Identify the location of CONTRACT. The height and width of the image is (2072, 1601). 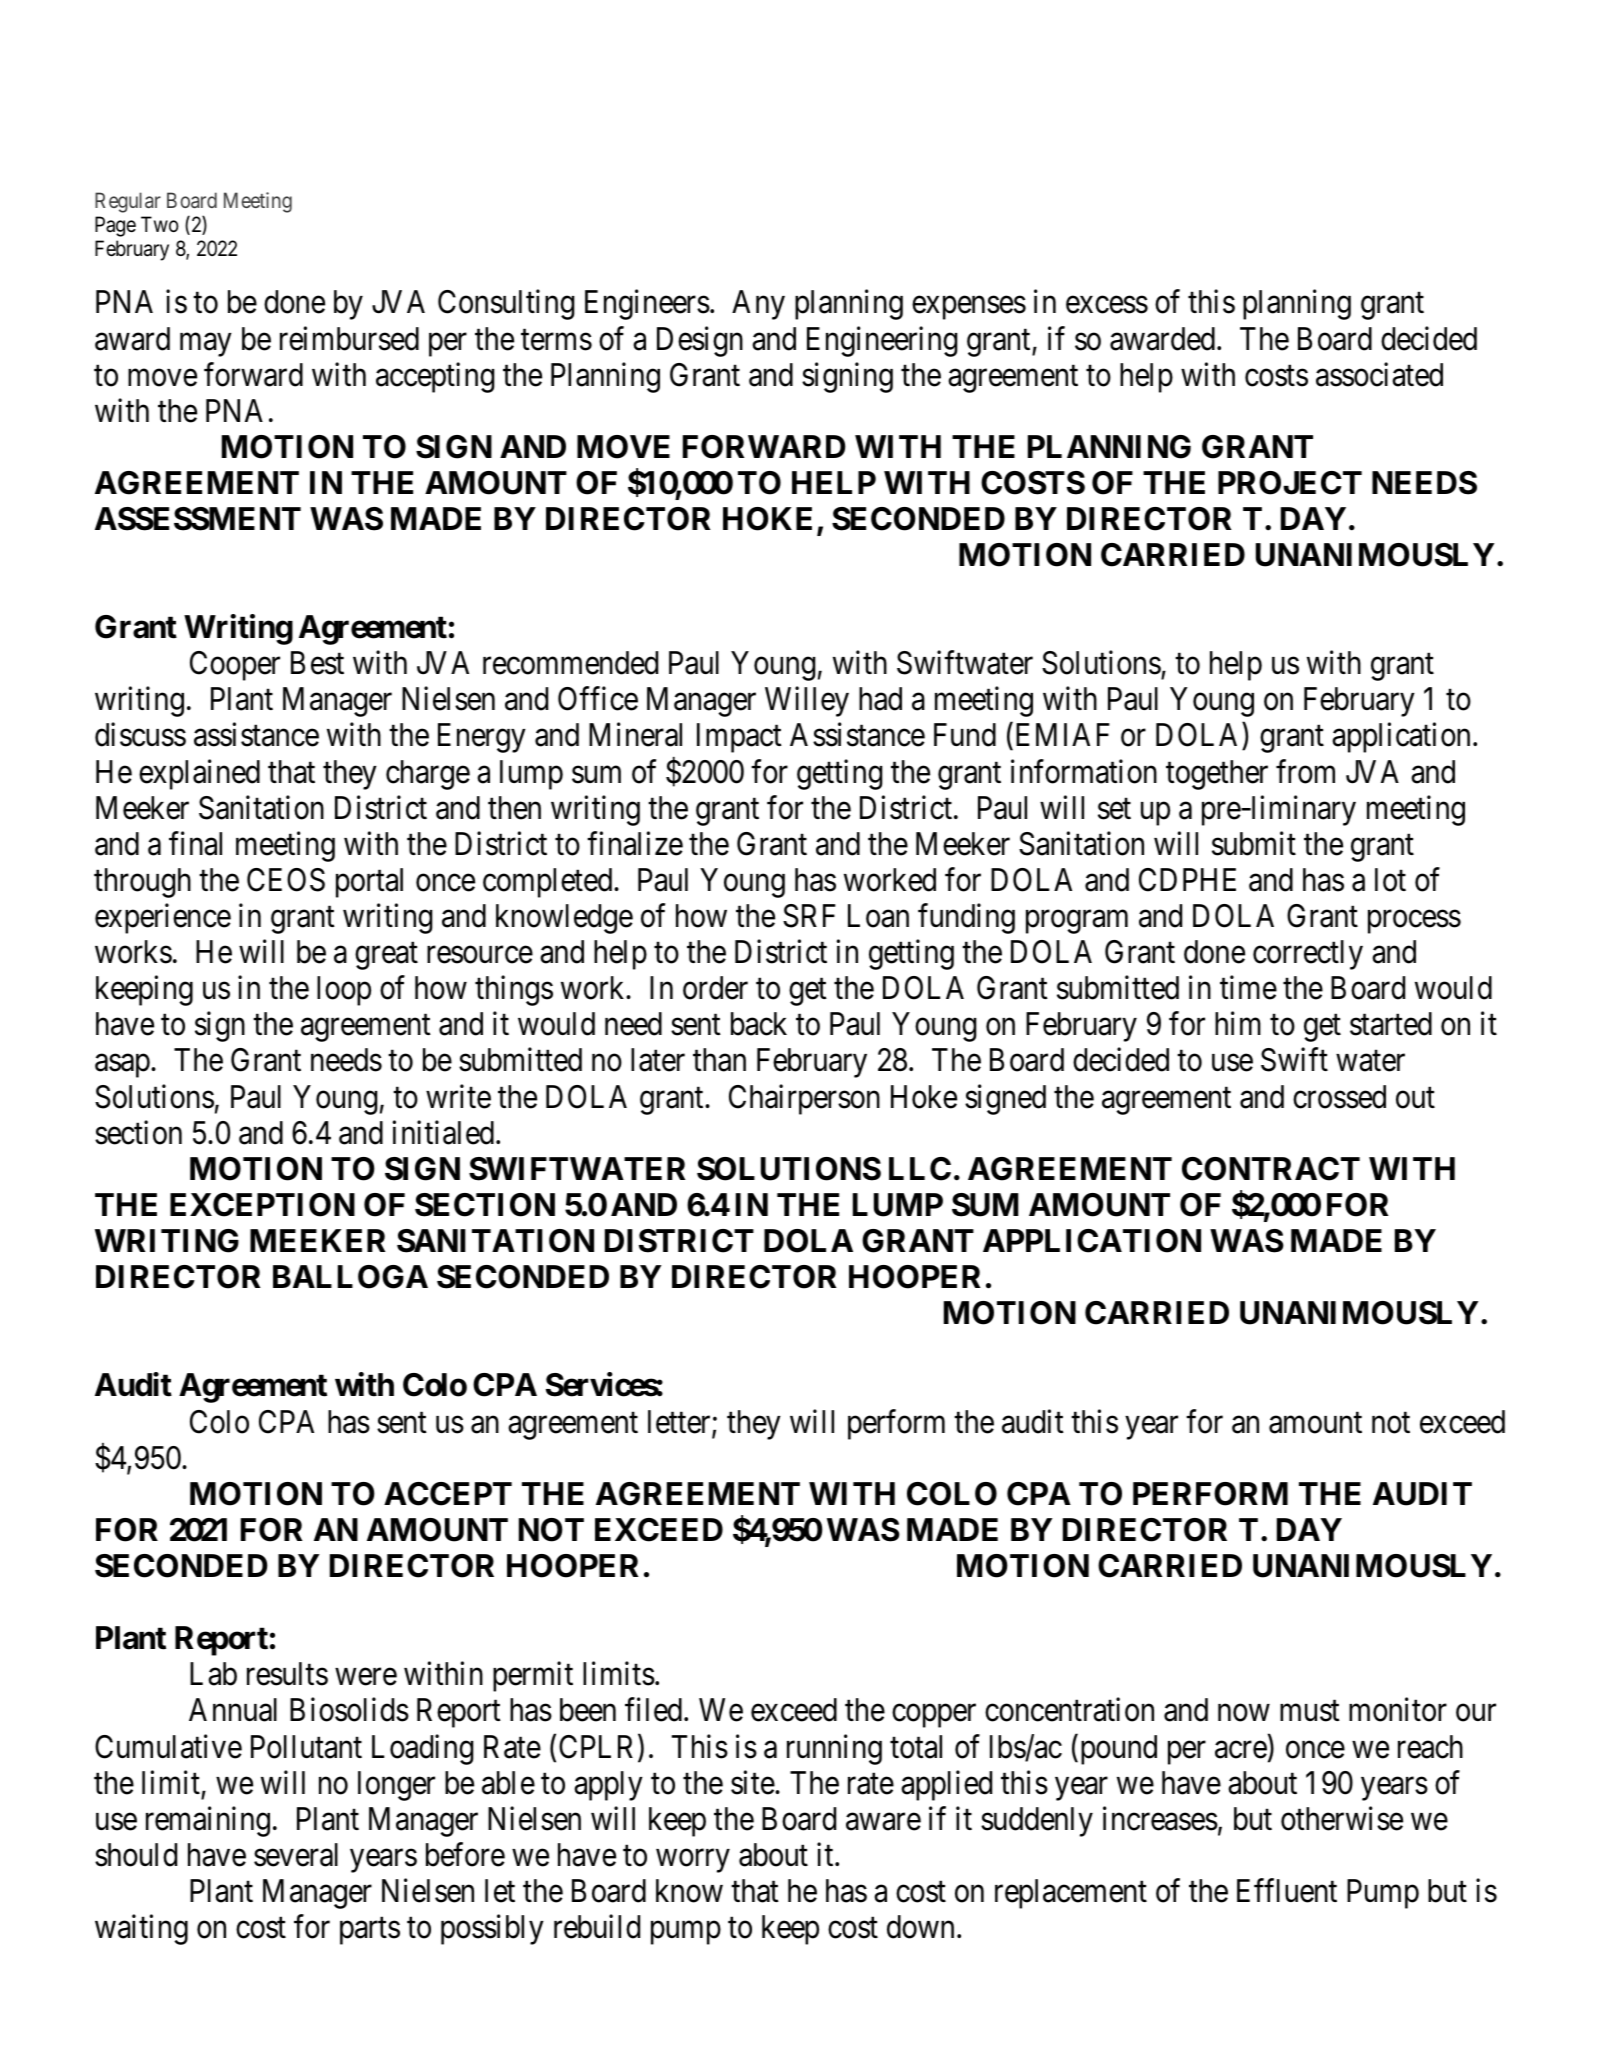
(1271, 1169).
